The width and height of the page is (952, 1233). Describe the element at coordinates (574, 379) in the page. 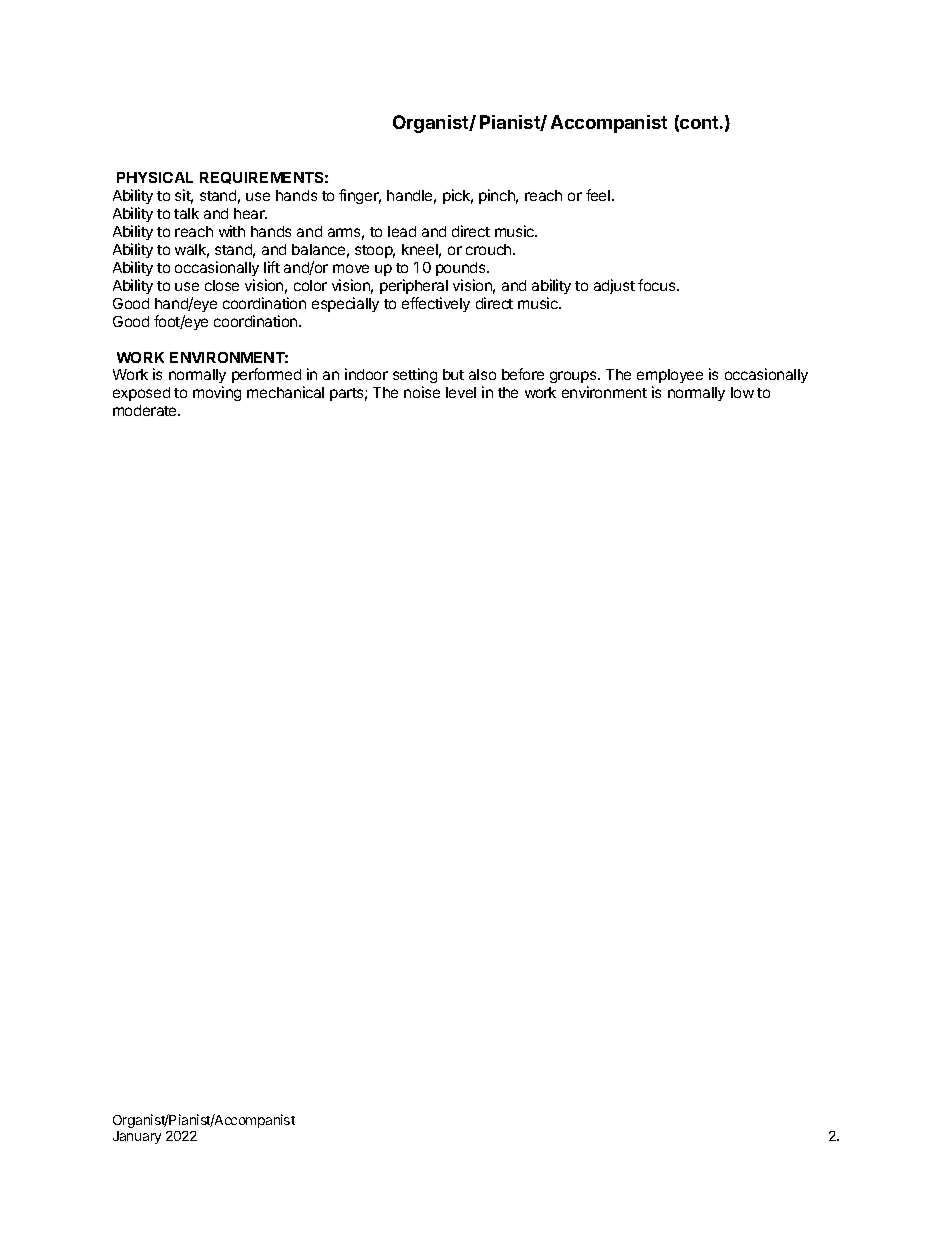

I see `groups` at that location.
